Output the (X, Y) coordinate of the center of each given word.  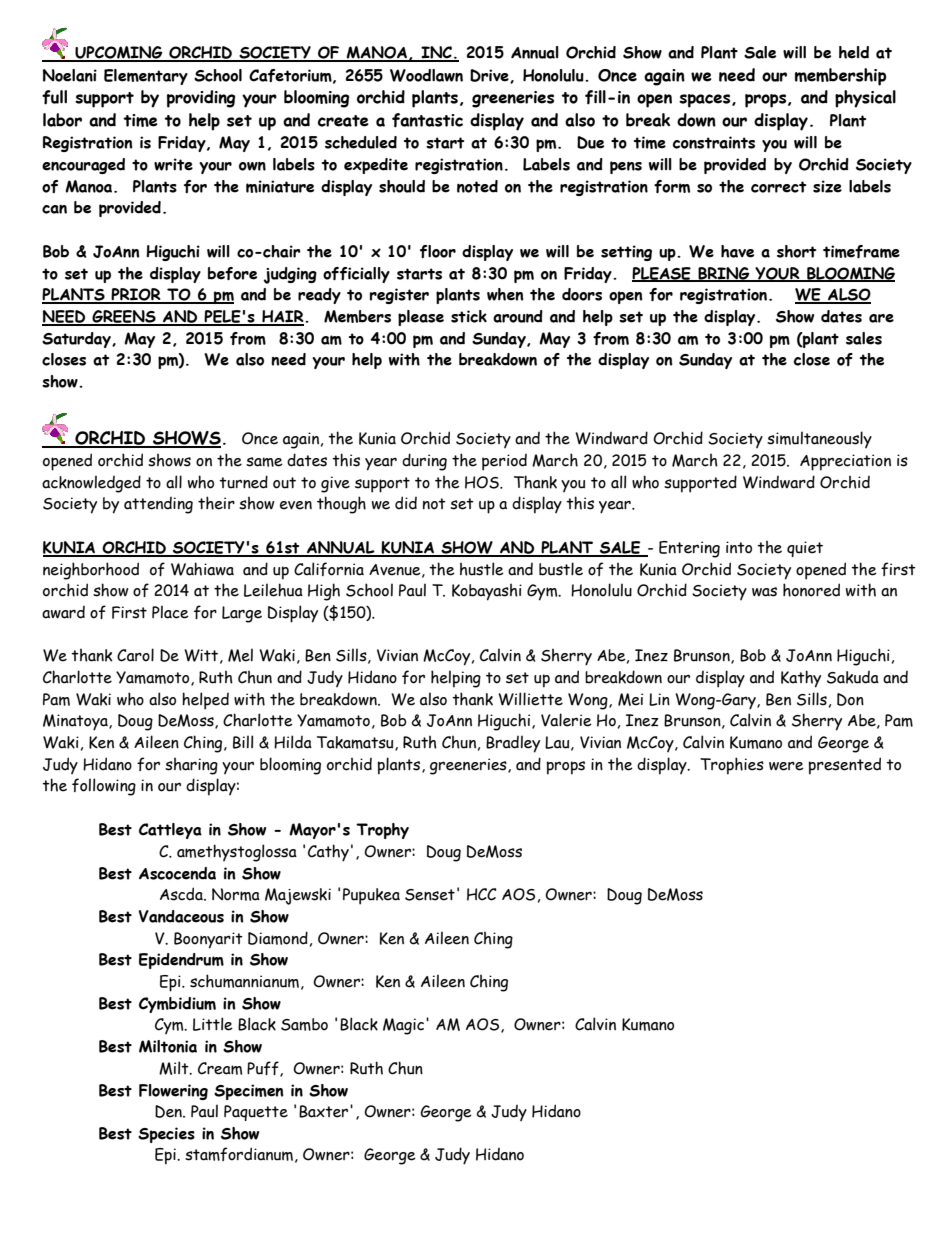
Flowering (173, 1092)
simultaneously (819, 439)
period (504, 462)
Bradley (513, 744)
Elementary (146, 77)
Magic (405, 1026)
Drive (490, 76)
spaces (706, 101)
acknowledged (91, 484)
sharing (191, 766)
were (786, 766)
